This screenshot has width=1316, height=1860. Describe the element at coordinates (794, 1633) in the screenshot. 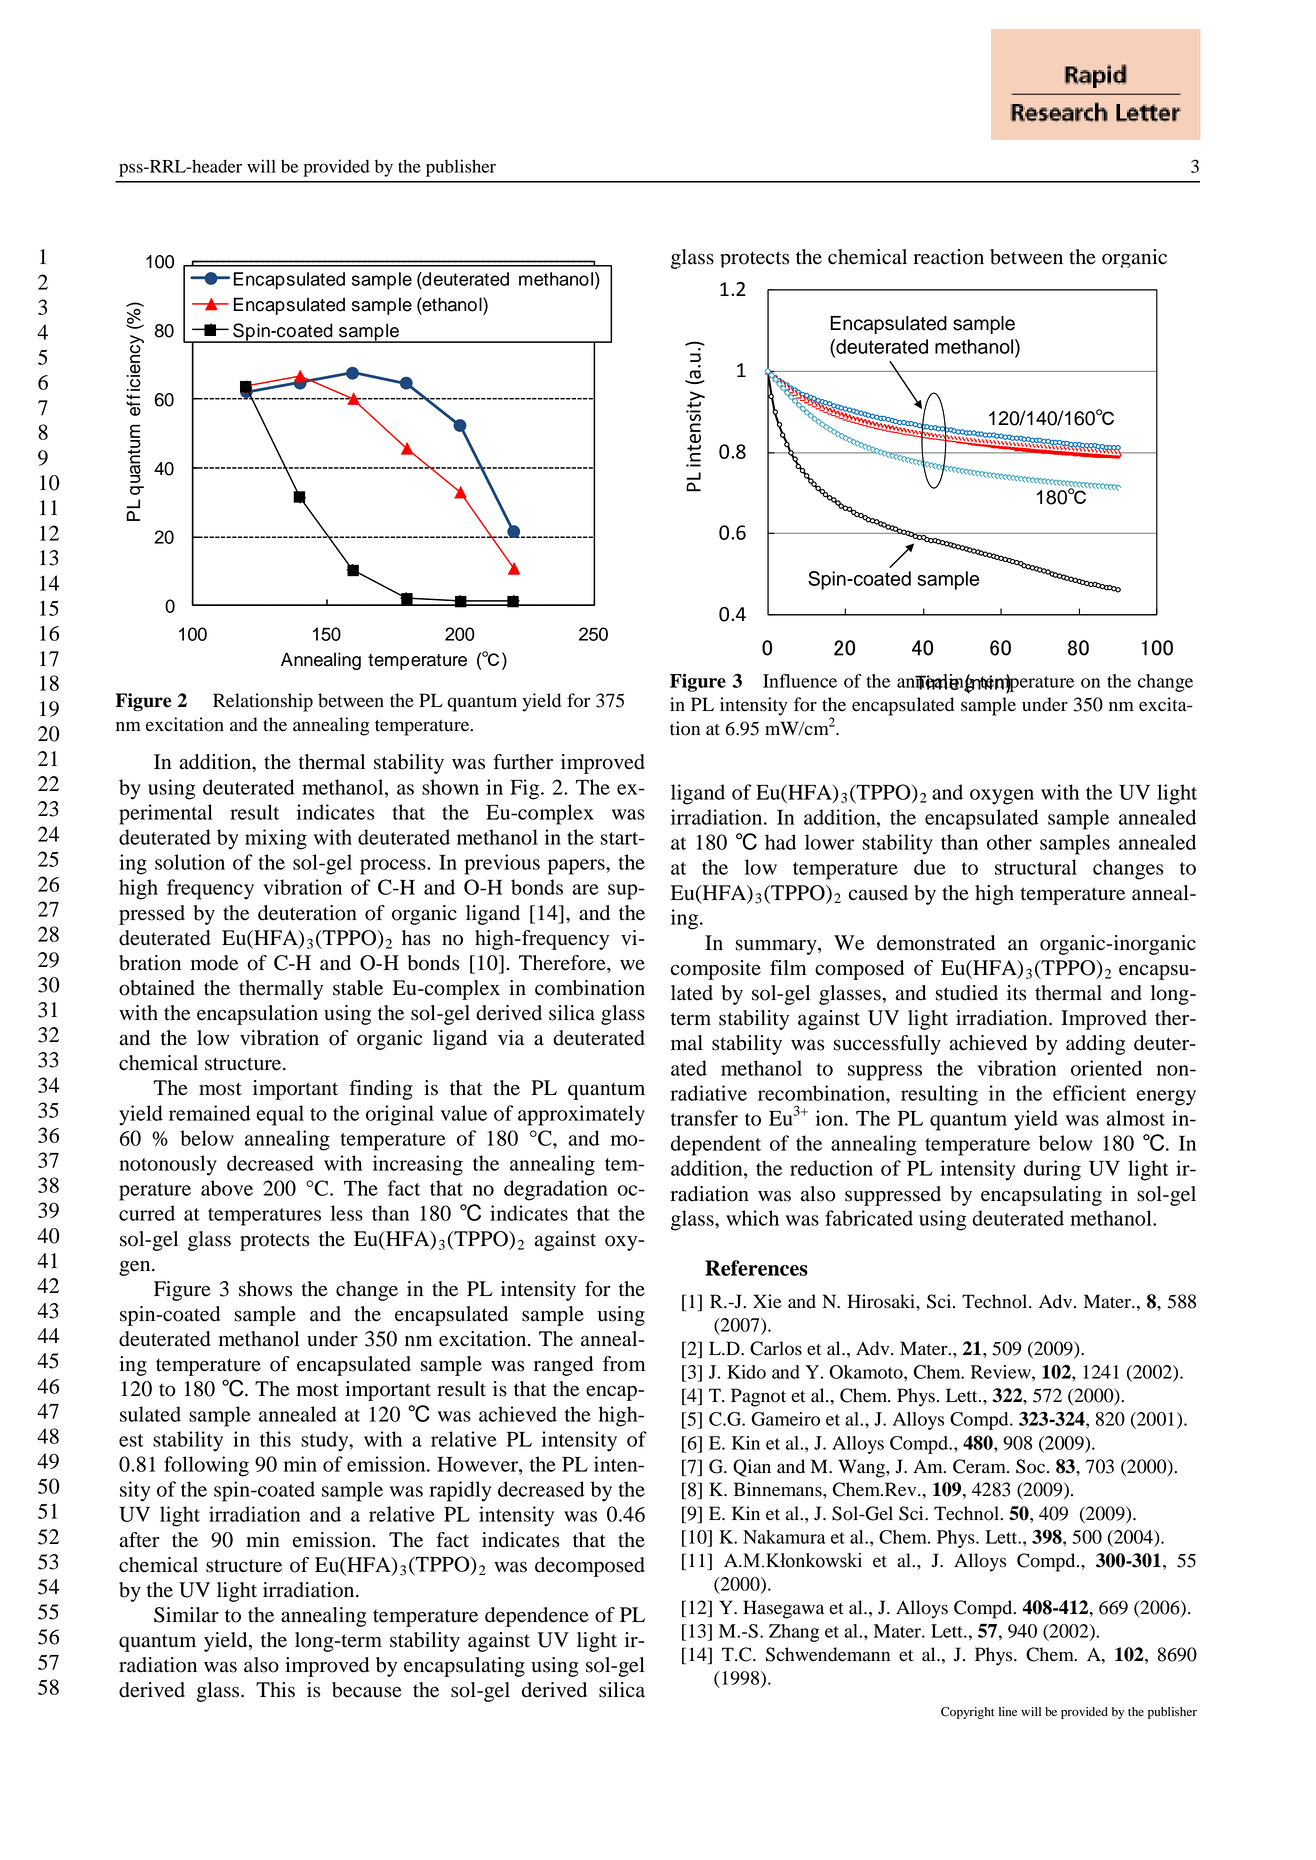

I see `Zhang` at that location.
